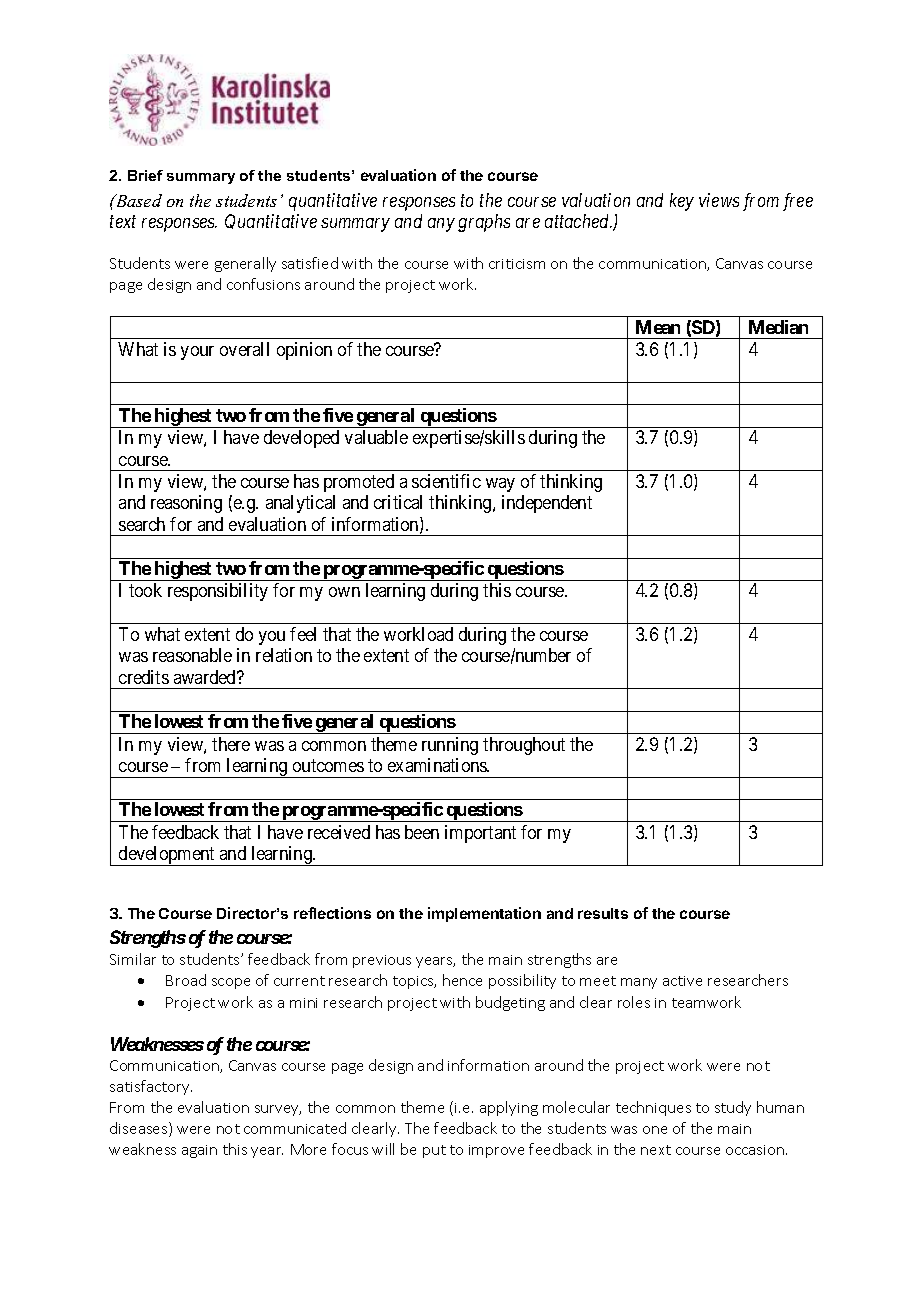 This screenshot has width=924, height=1308. What do you see at coordinates (434, 1151) in the screenshot?
I see `put` at bounding box center [434, 1151].
